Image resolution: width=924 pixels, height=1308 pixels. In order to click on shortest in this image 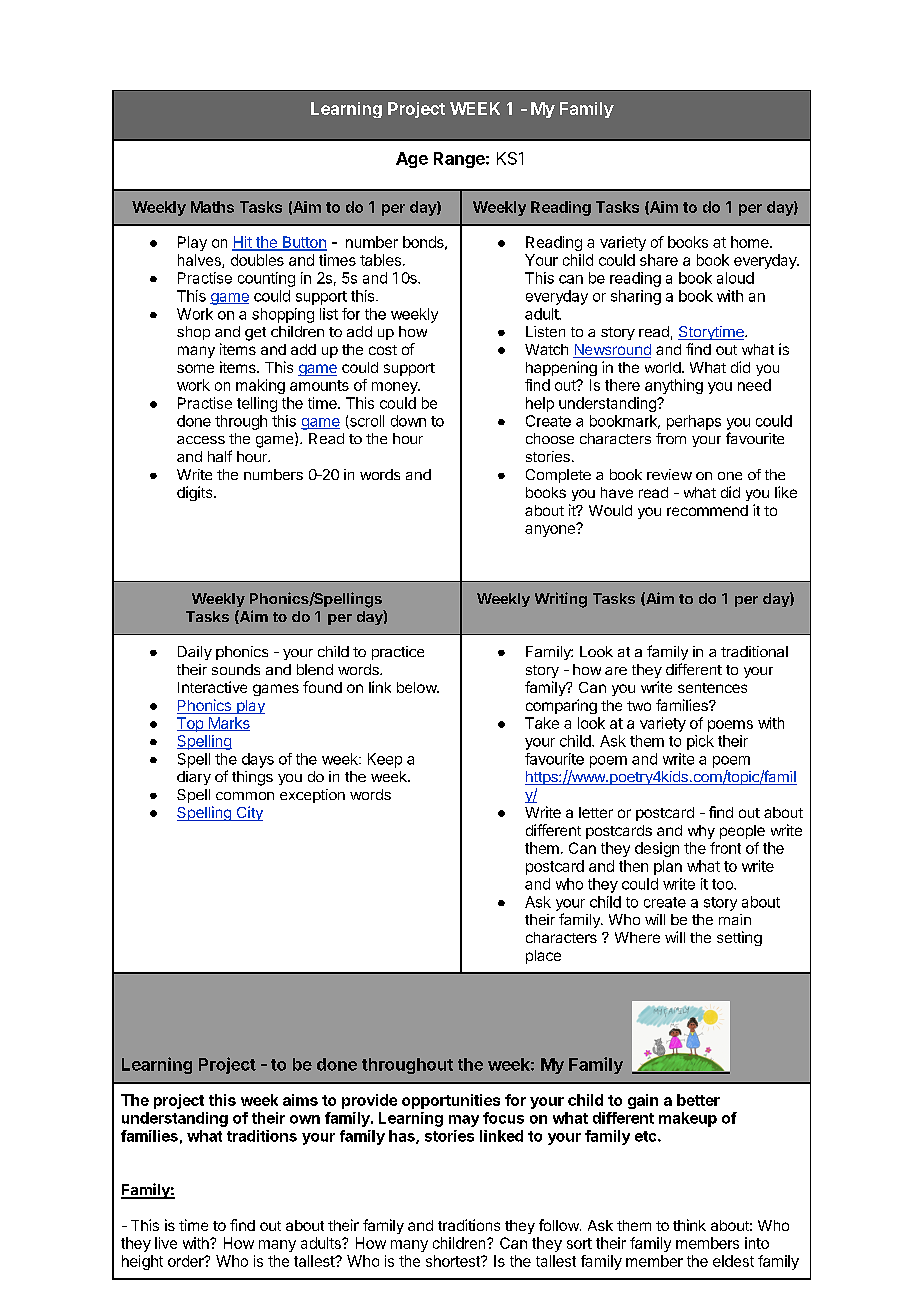, I will do `click(454, 1261)`.
